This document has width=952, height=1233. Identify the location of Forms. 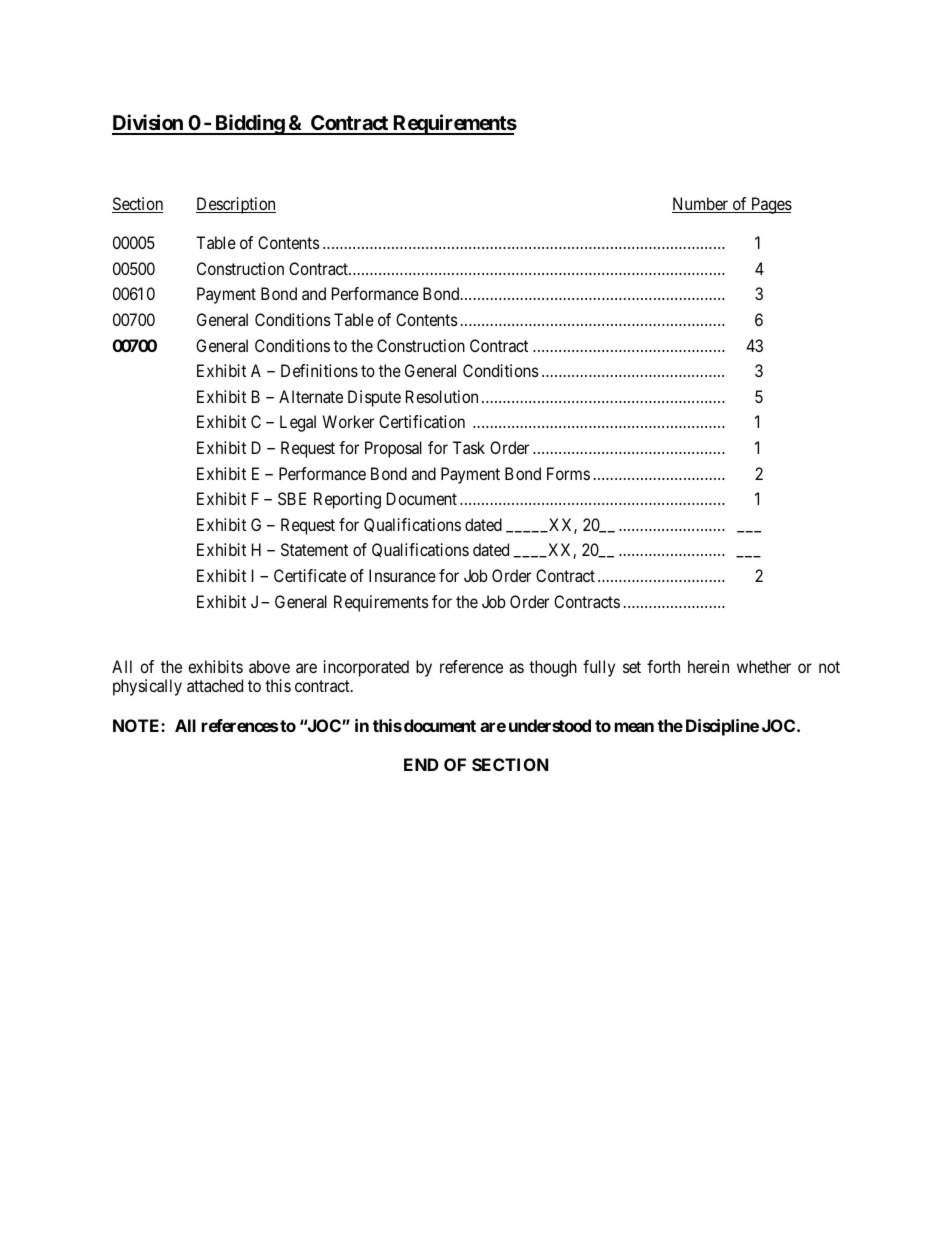
(568, 473).
